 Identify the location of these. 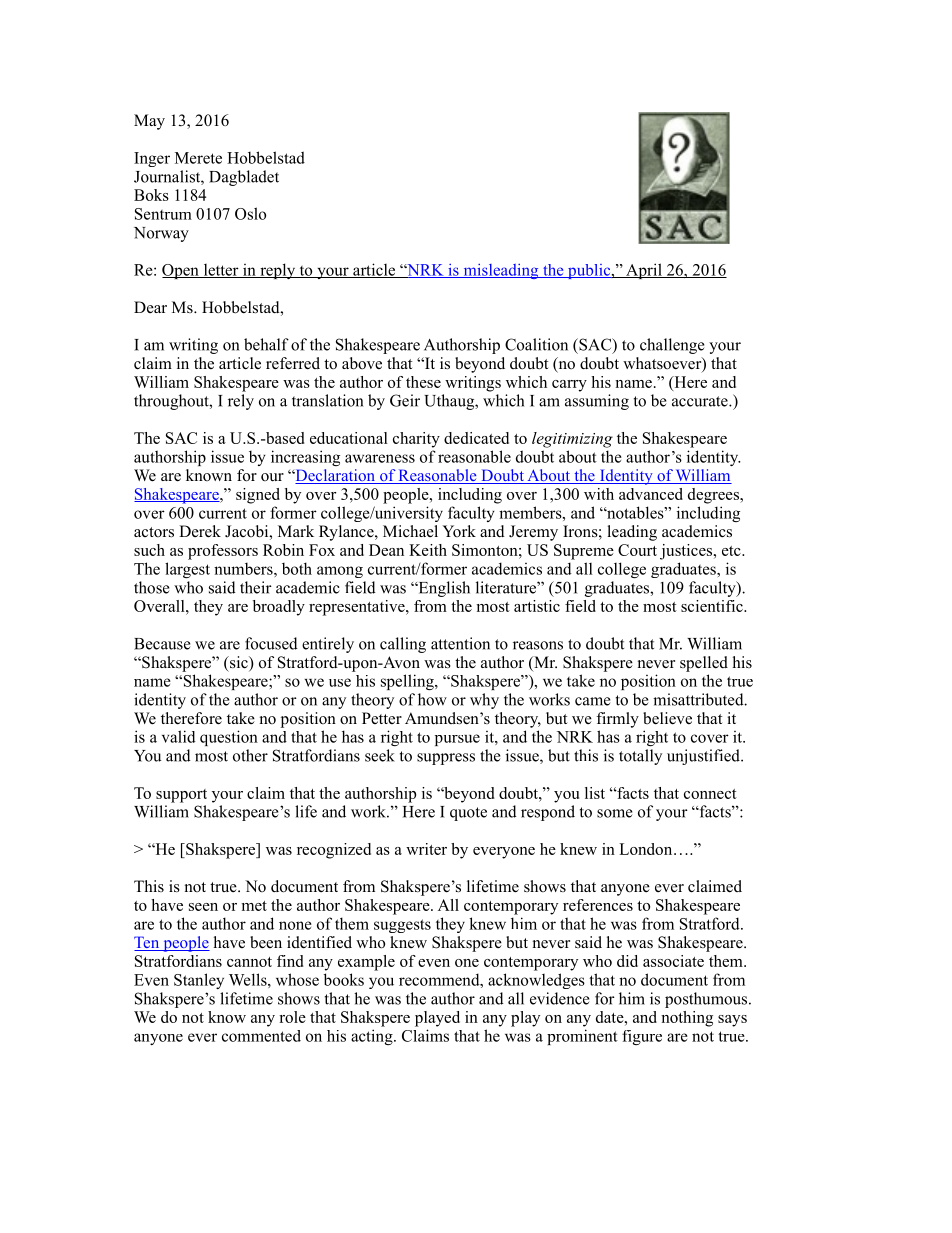
(423, 382).
